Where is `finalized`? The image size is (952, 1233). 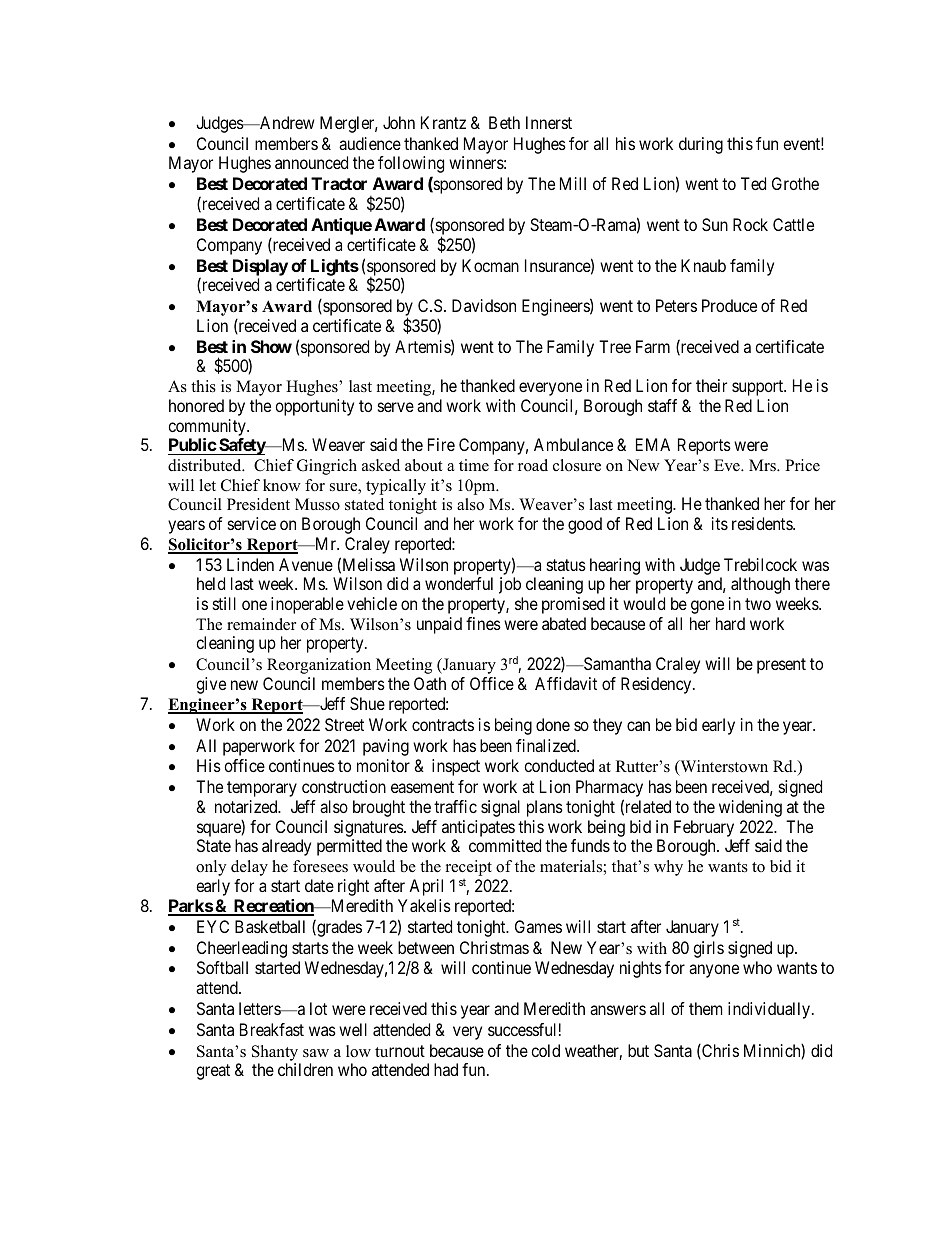
finalized is located at coordinates (547, 745).
